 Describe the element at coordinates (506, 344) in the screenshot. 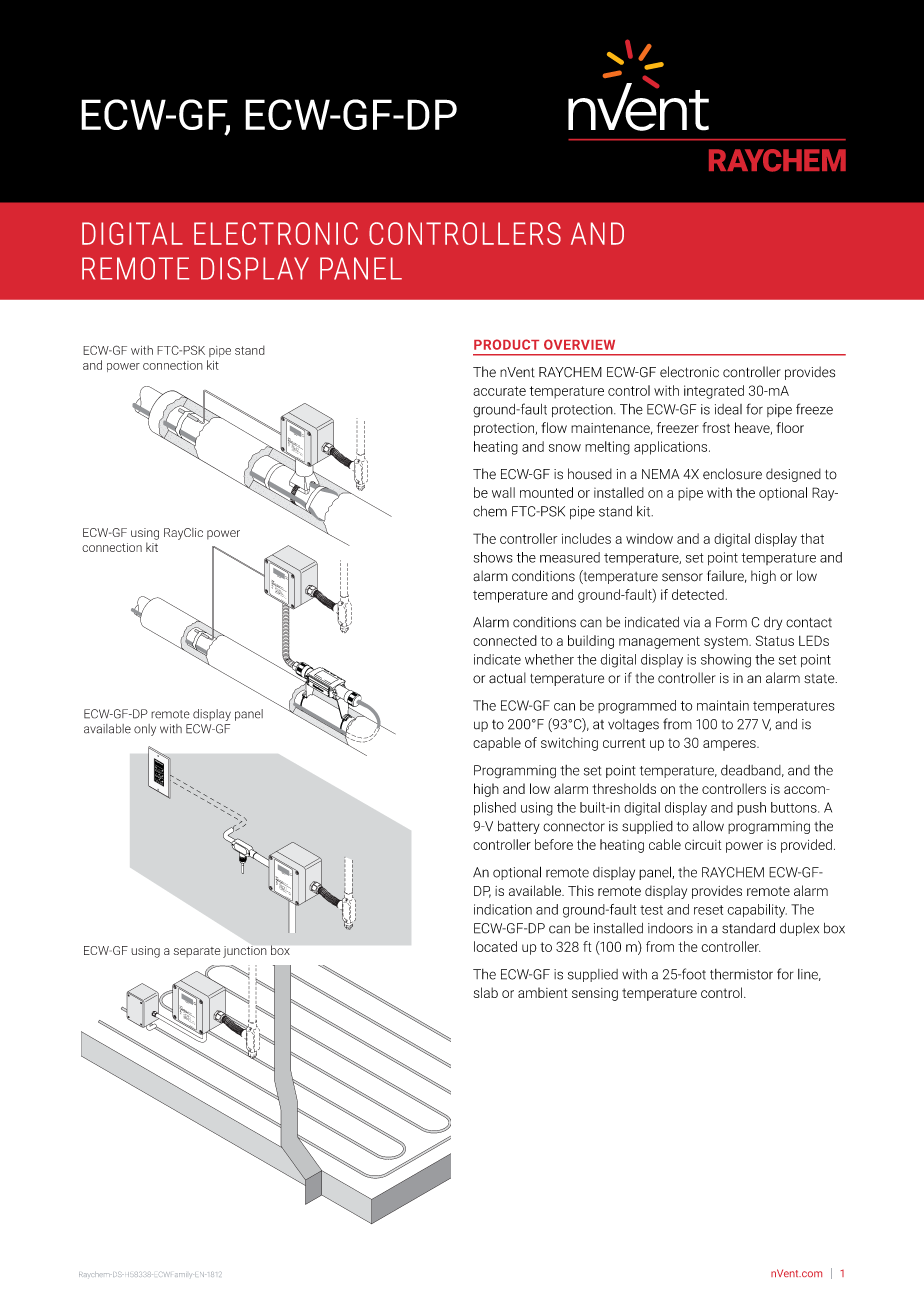

I see `PRODUCT` at that location.
